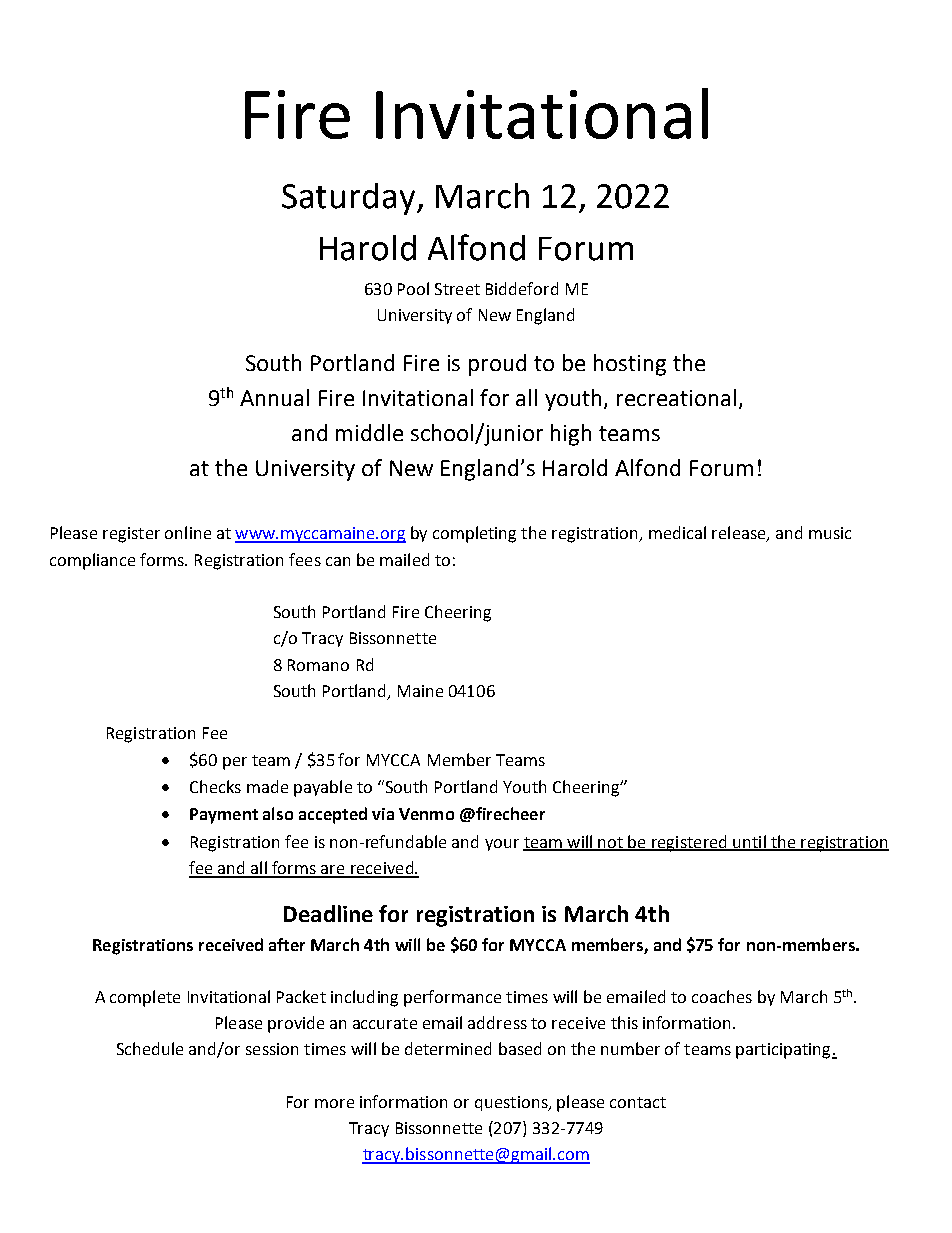  I want to click on release, so click(740, 534).
